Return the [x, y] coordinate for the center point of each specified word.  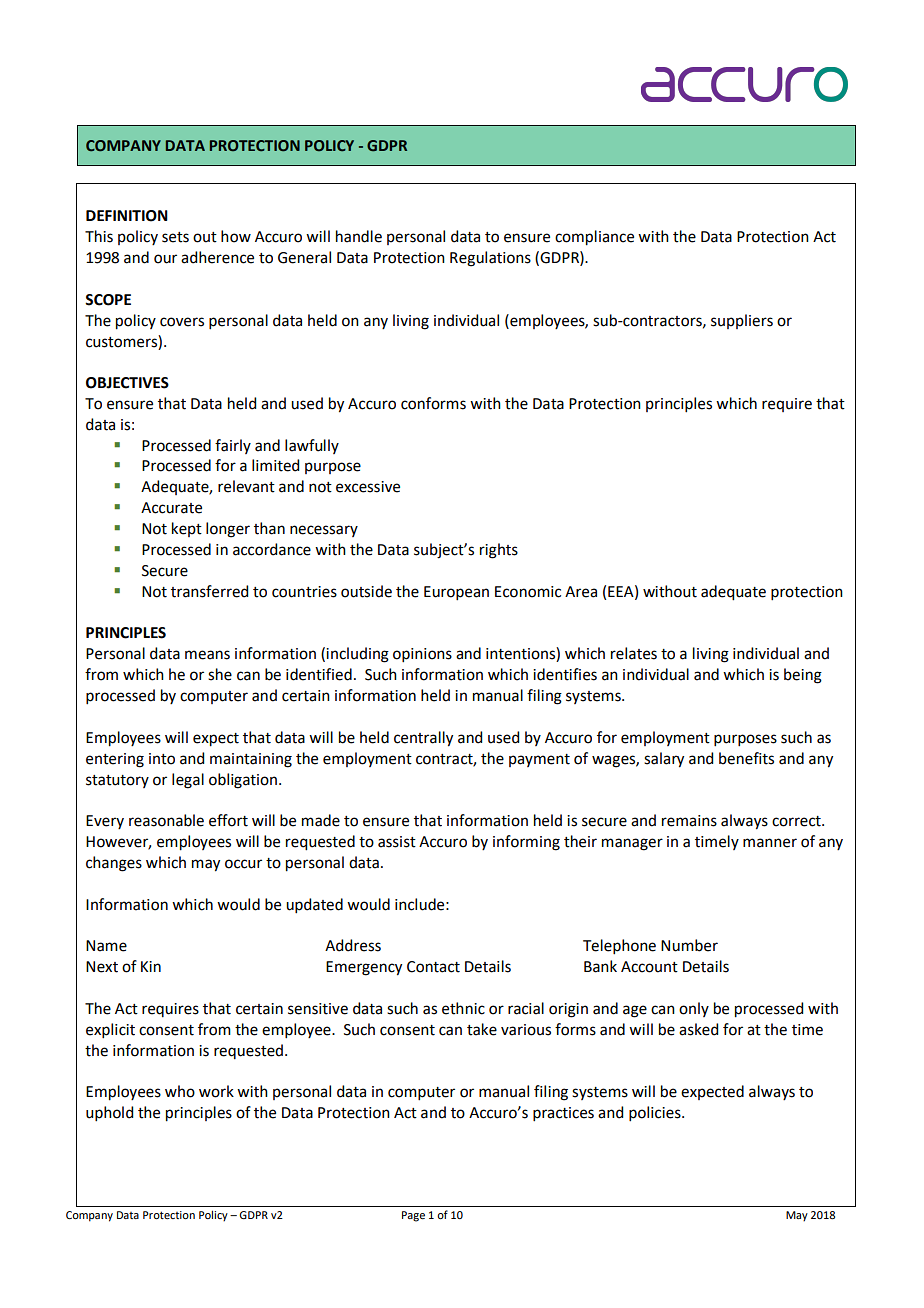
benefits [746, 758]
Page [413, 1216]
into [162, 759]
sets [175, 237]
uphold [109, 1113]
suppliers [742, 321]
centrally [423, 739]
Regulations [490, 259]
